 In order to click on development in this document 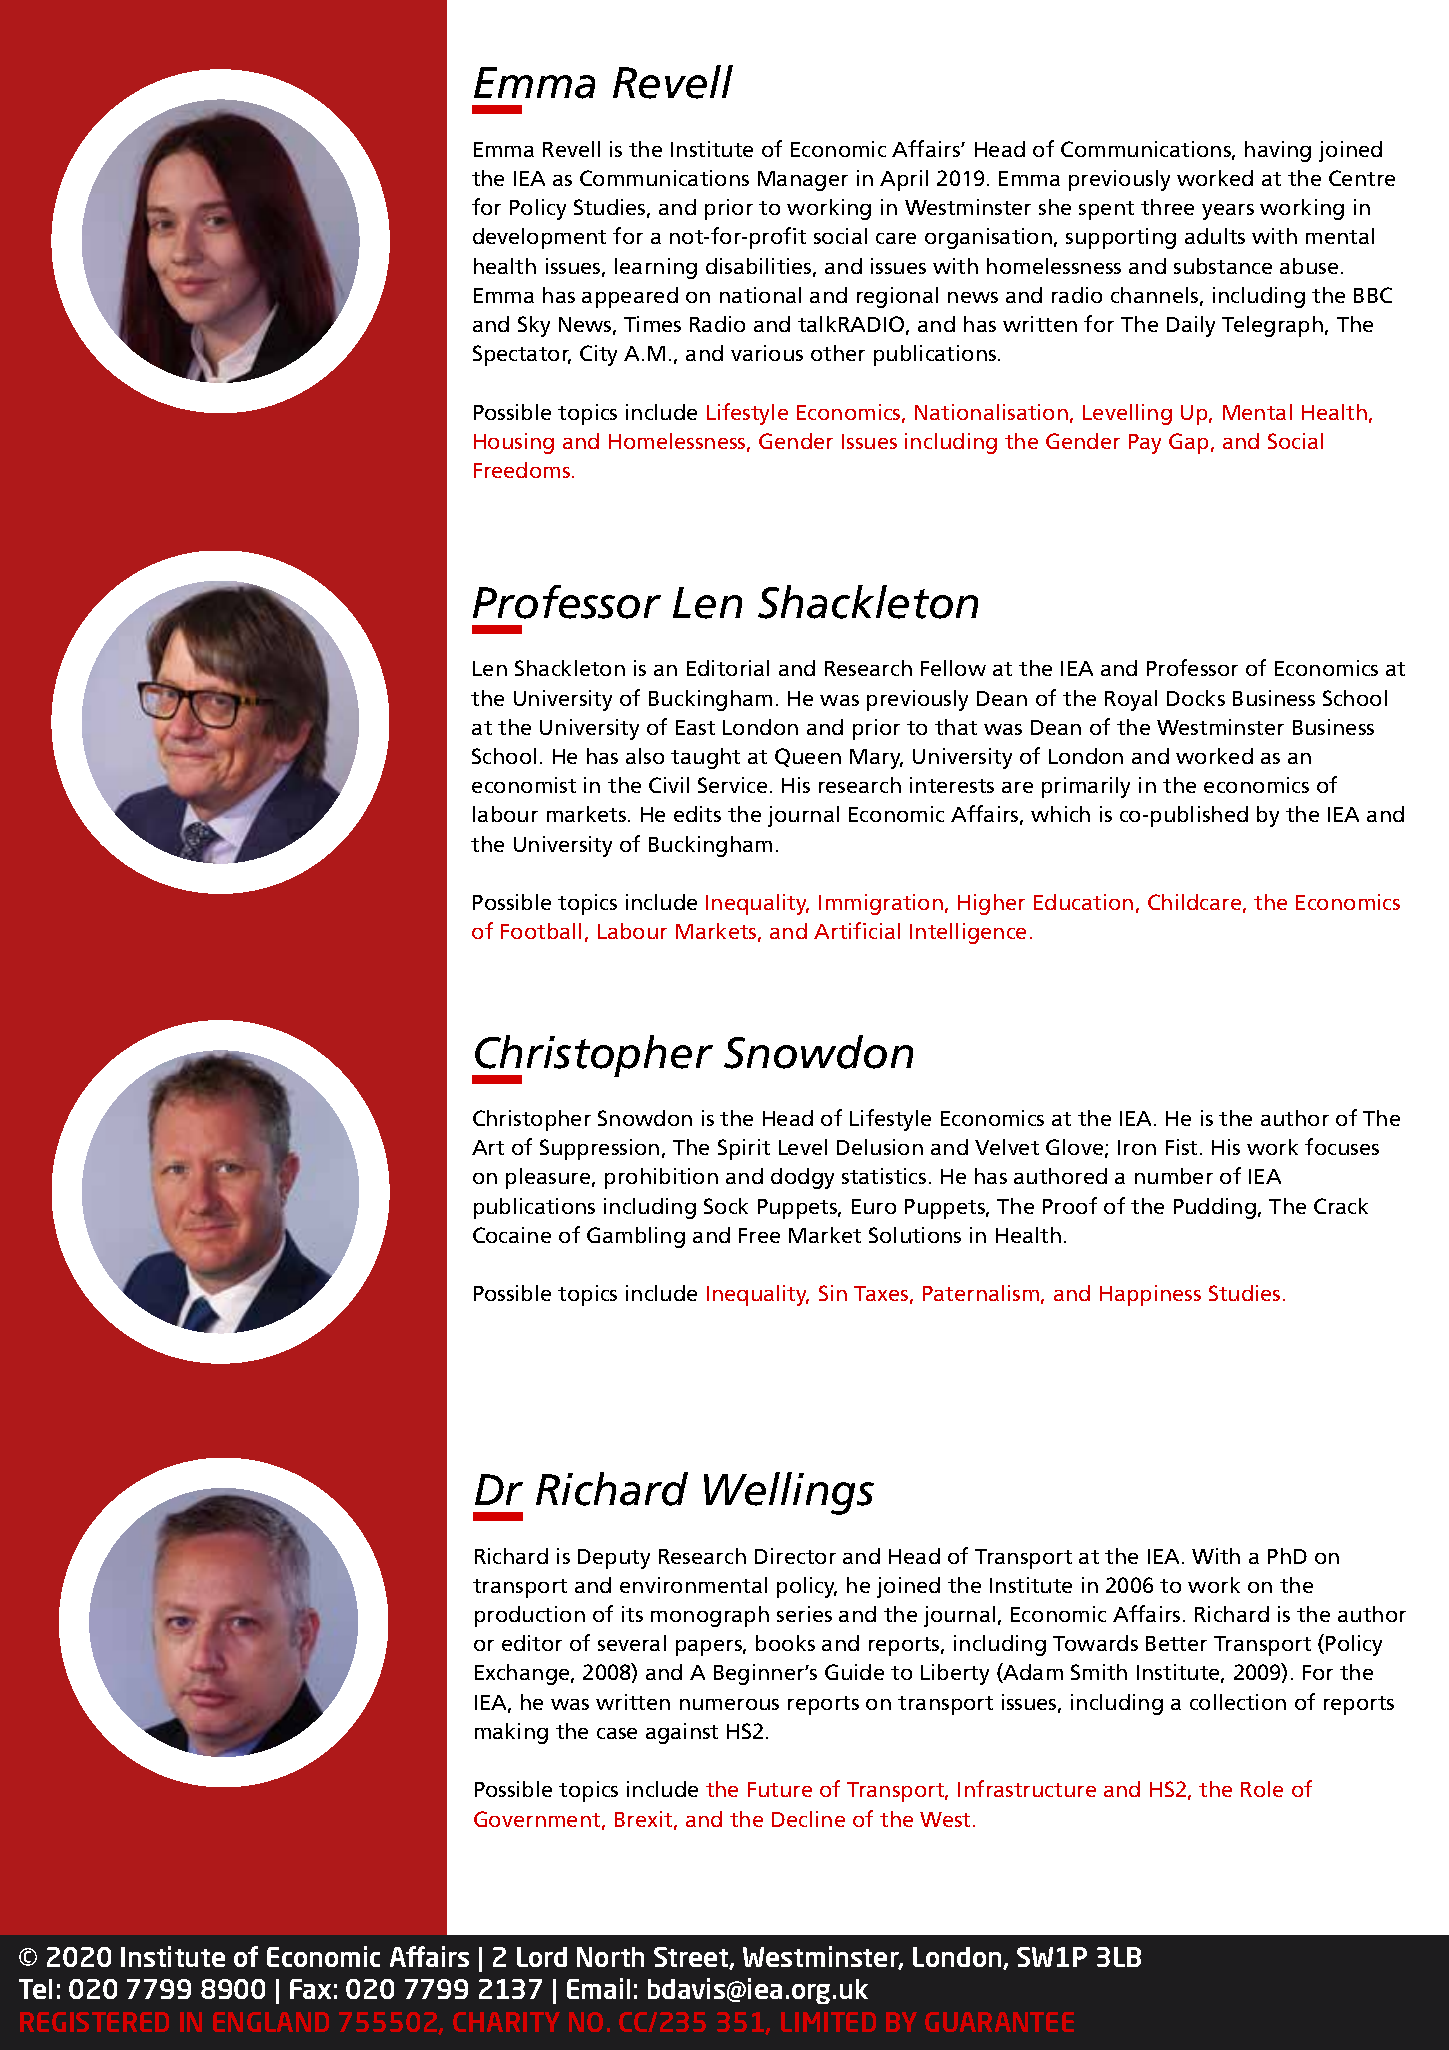, I will do `click(539, 238)`.
